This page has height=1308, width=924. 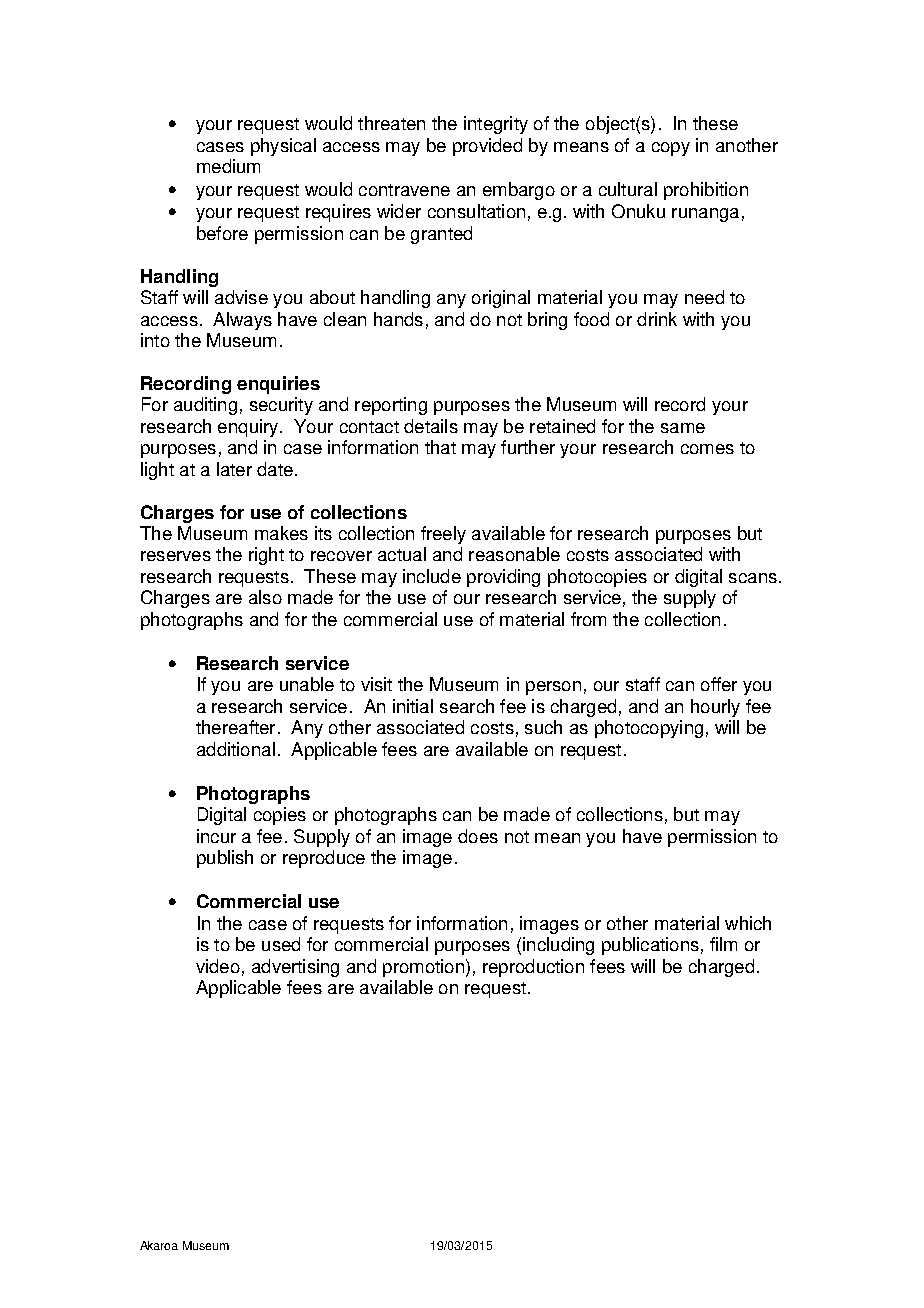 What do you see at coordinates (487, 147) in the page?
I see `provided` at bounding box center [487, 147].
